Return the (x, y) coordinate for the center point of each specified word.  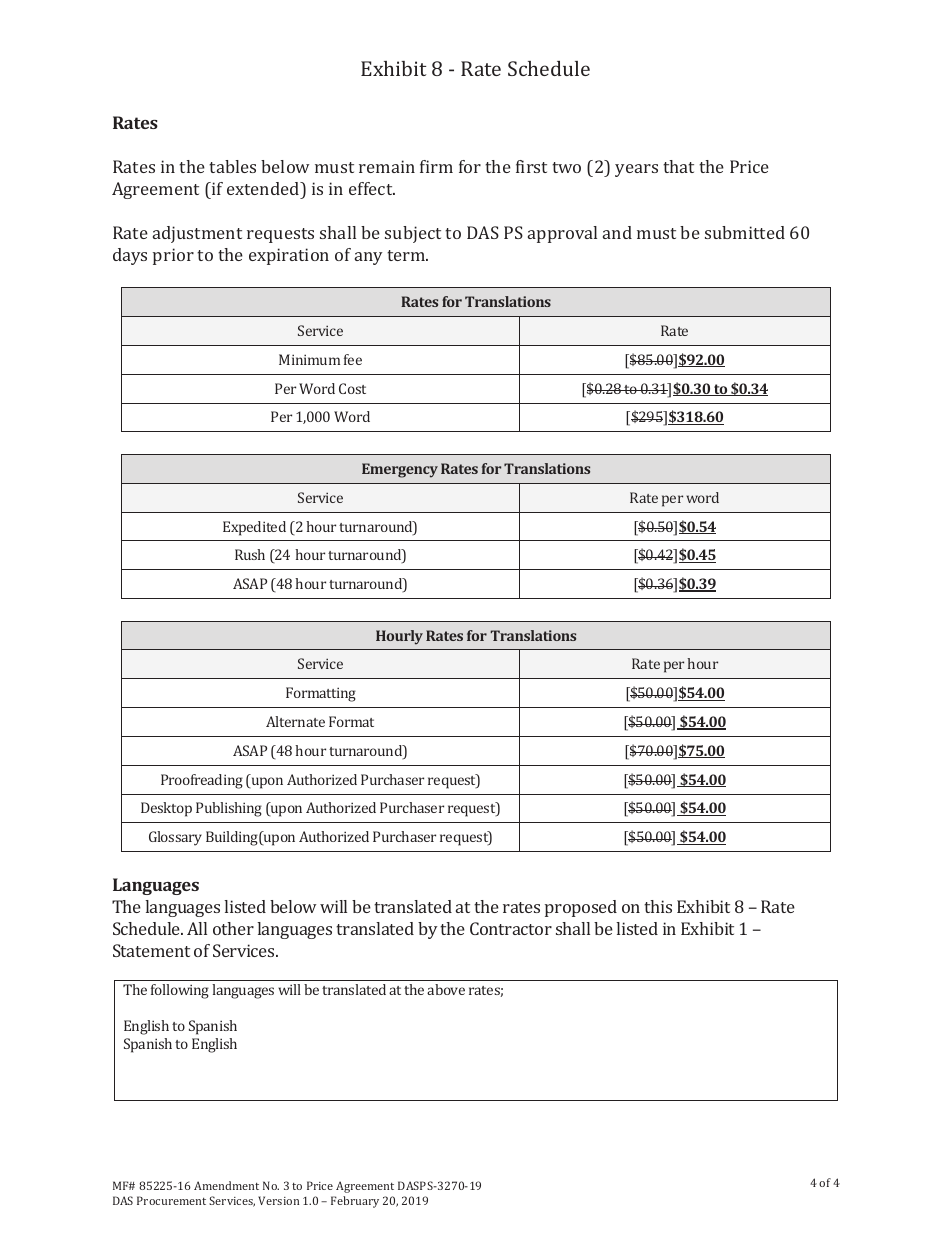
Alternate (295, 721)
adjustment (197, 234)
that (678, 166)
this (658, 906)
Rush (250, 554)
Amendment (226, 1185)
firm (436, 166)
